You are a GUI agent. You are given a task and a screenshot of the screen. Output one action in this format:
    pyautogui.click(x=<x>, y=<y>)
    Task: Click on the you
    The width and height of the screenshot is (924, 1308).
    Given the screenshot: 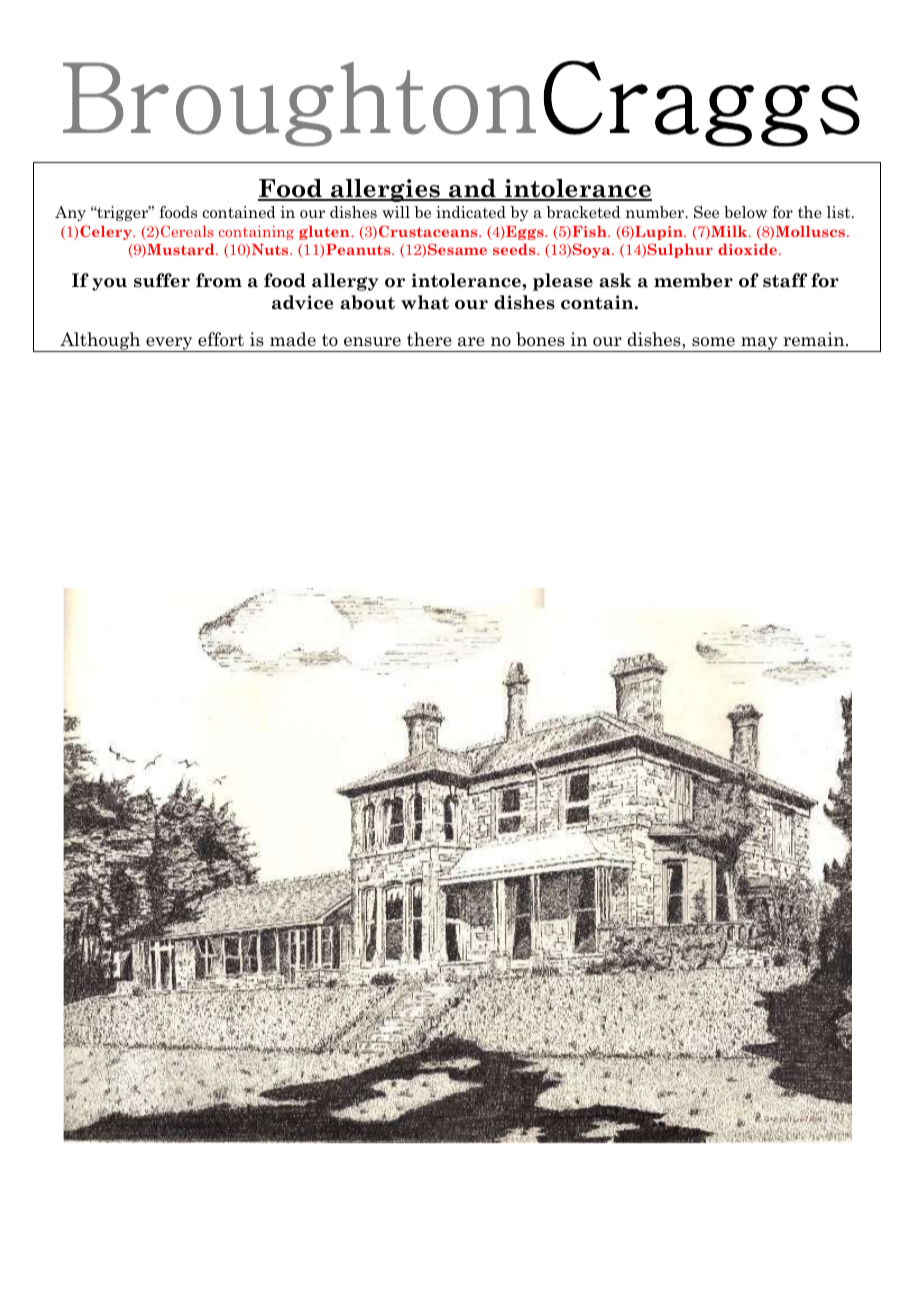 What is the action you would take?
    pyautogui.click(x=109, y=284)
